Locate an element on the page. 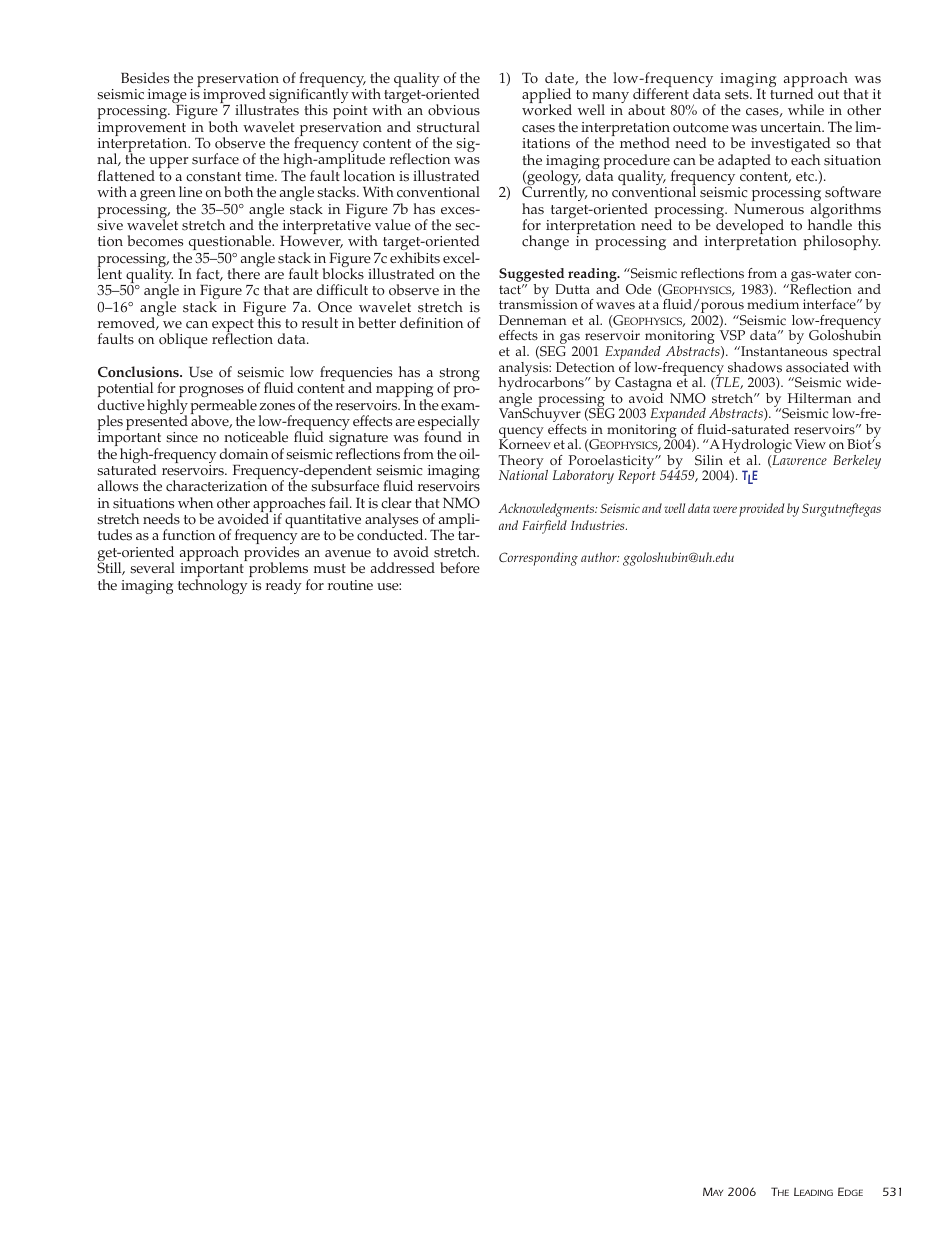  improved is located at coordinates (234, 97).
